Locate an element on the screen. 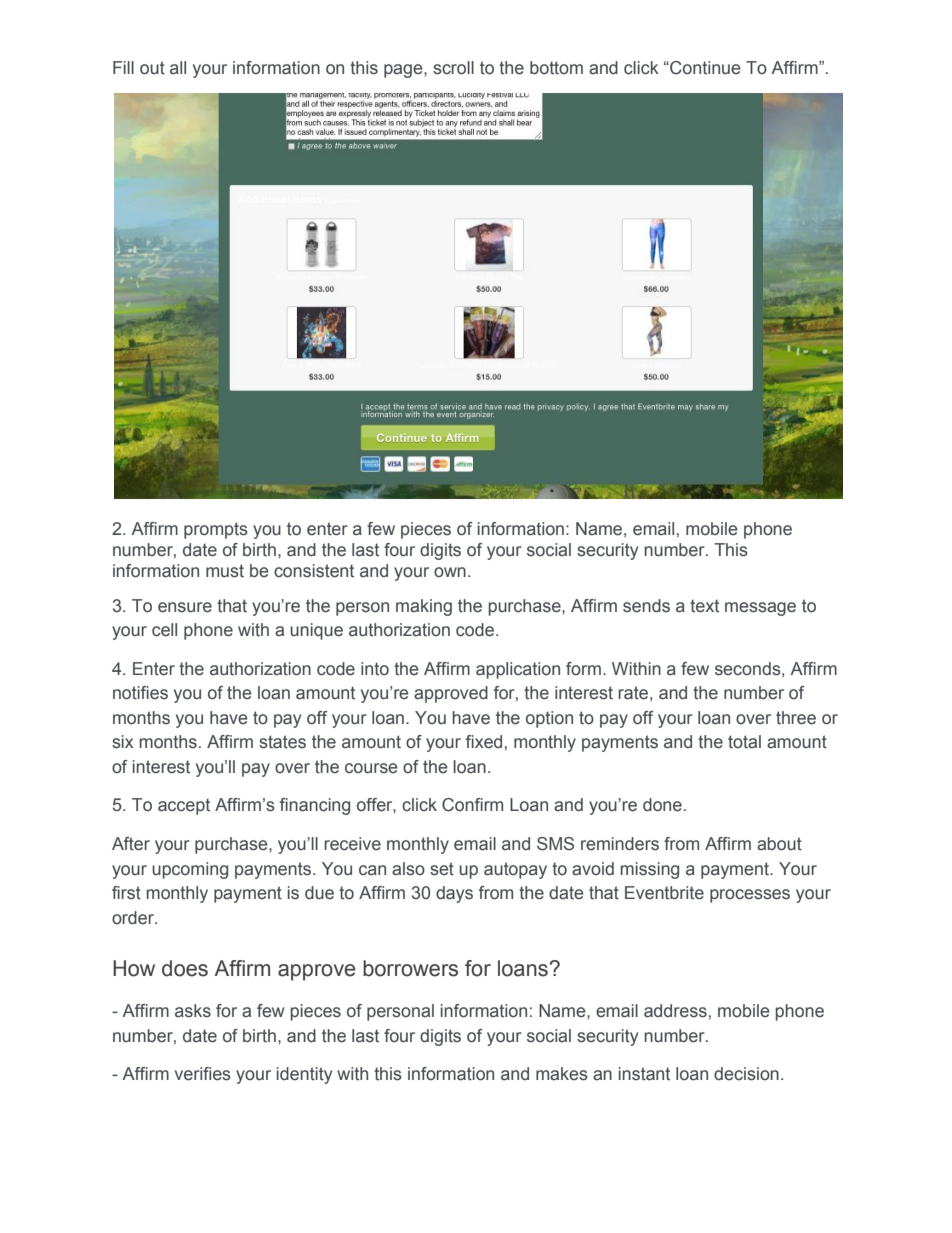 The image size is (952, 1233). prompts is located at coordinates (216, 530).
